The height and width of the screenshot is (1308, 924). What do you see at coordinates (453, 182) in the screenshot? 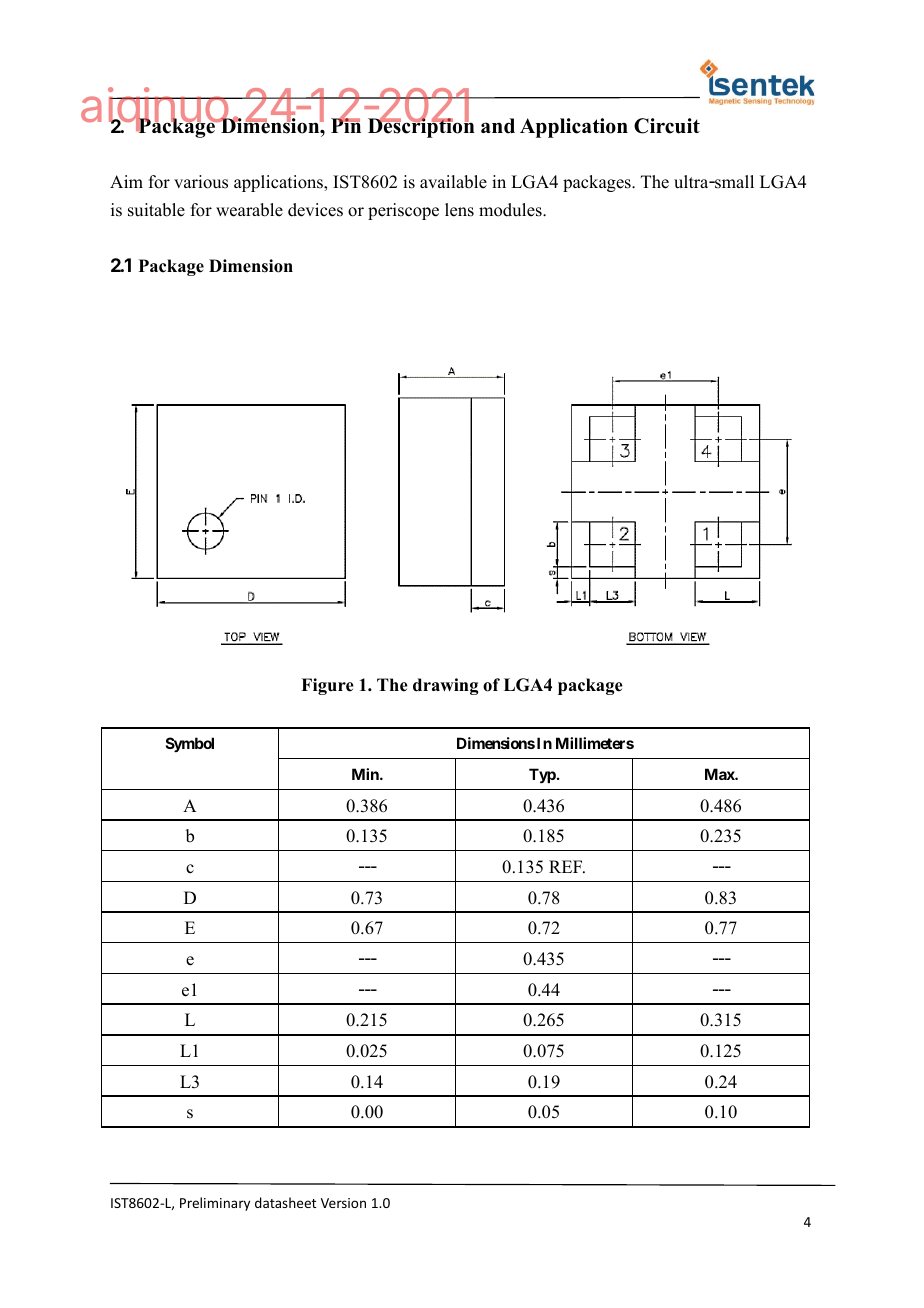
I see `available` at bounding box center [453, 182].
